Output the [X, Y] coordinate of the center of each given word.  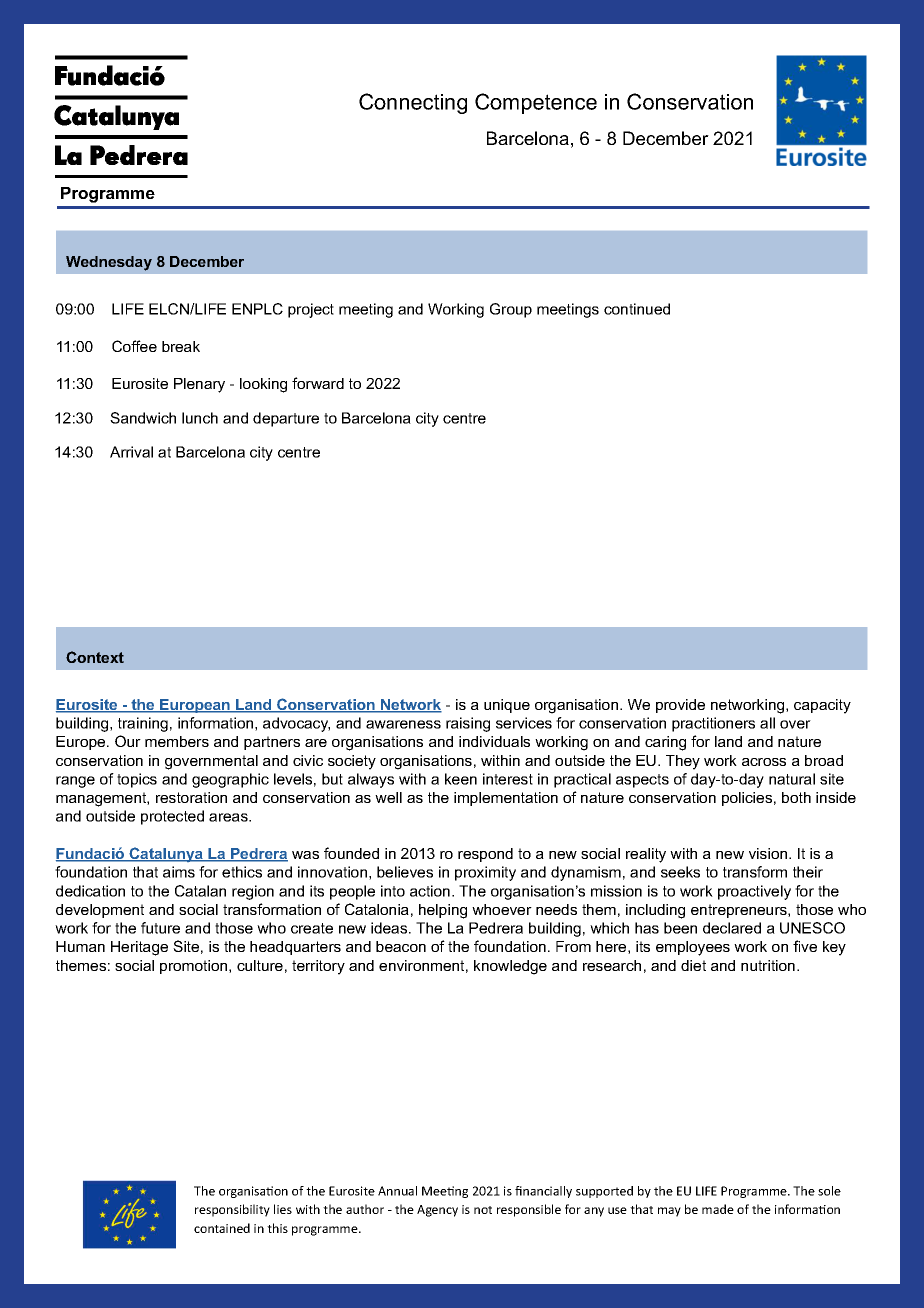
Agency [437, 1211]
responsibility [232, 1210]
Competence [536, 103]
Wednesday [109, 263]
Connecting [413, 103]
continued [637, 309]
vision [769, 853]
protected [172, 817]
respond [485, 855]
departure [286, 419]
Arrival [131, 452]
